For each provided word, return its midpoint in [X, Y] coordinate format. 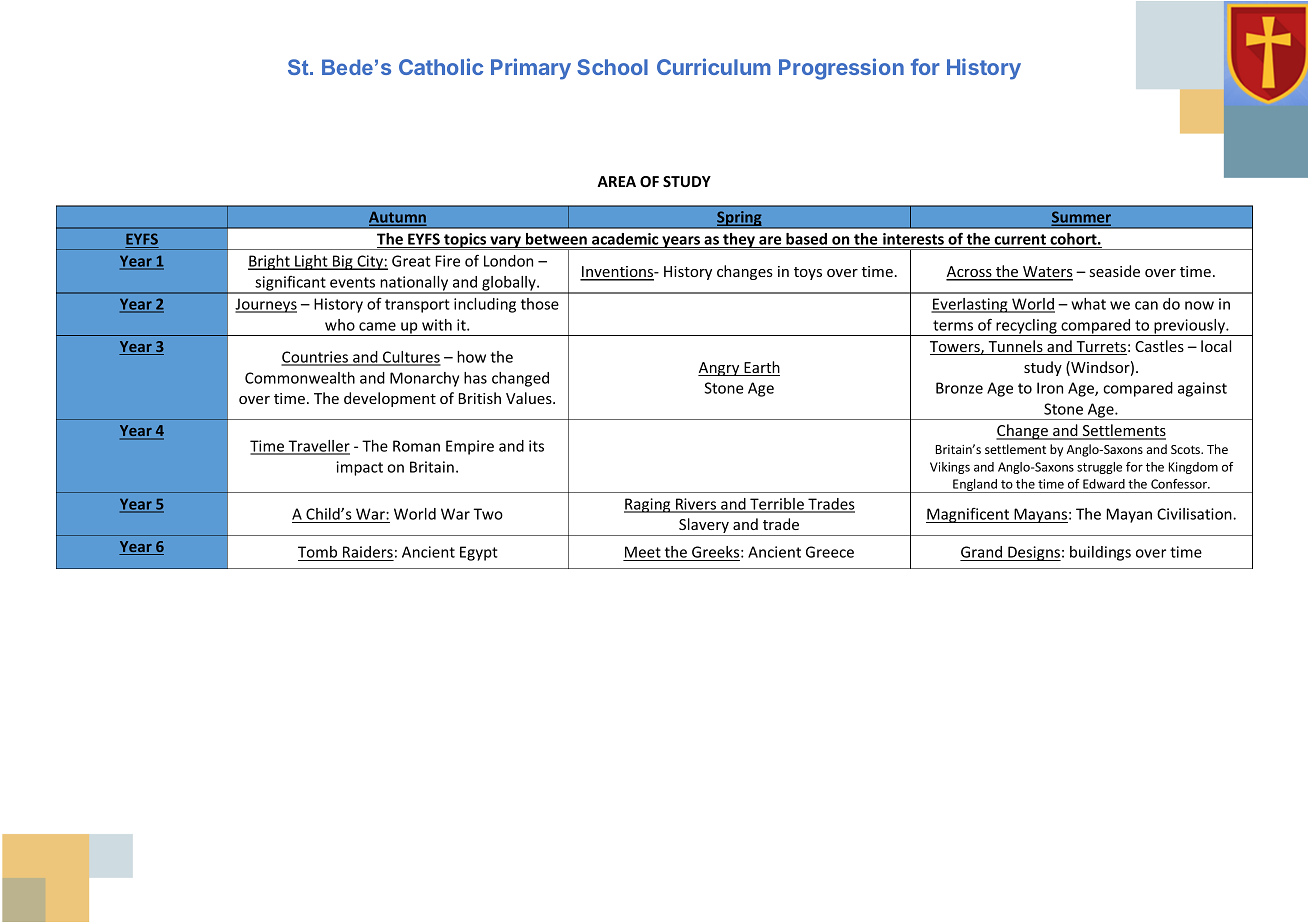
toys [808, 273]
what [1088, 304]
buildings [1100, 553]
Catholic [441, 66]
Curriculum [714, 66]
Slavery [704, 527]
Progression [841, 69]
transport [417, 306]
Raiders [367, 553]
